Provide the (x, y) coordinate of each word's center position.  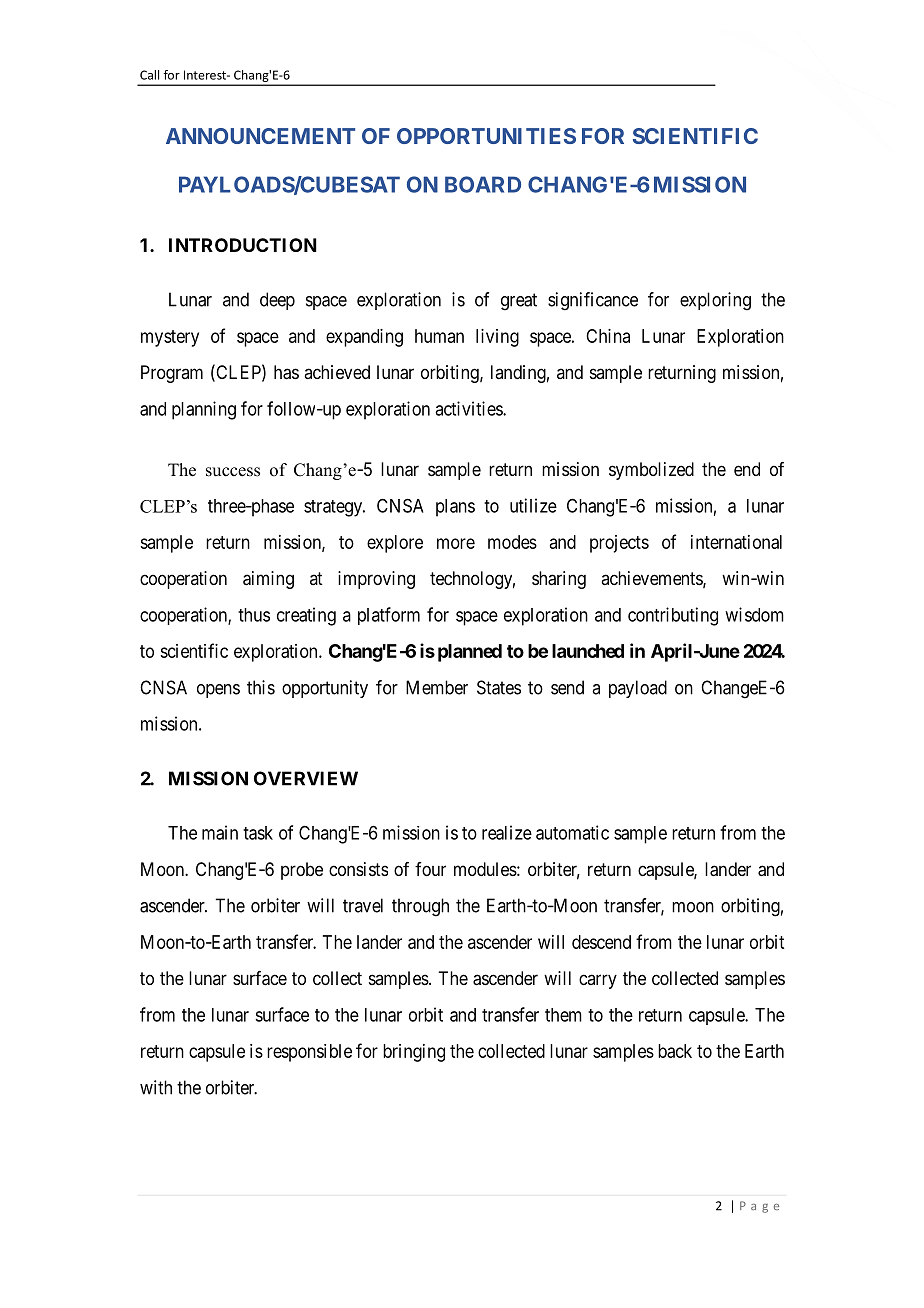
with (156, 1087)
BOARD (483, 184)
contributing (673, 616)
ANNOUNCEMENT (260, 136)
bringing (414, 1053)
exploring (715, 301)
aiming (268, 580)
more (456, 543)
